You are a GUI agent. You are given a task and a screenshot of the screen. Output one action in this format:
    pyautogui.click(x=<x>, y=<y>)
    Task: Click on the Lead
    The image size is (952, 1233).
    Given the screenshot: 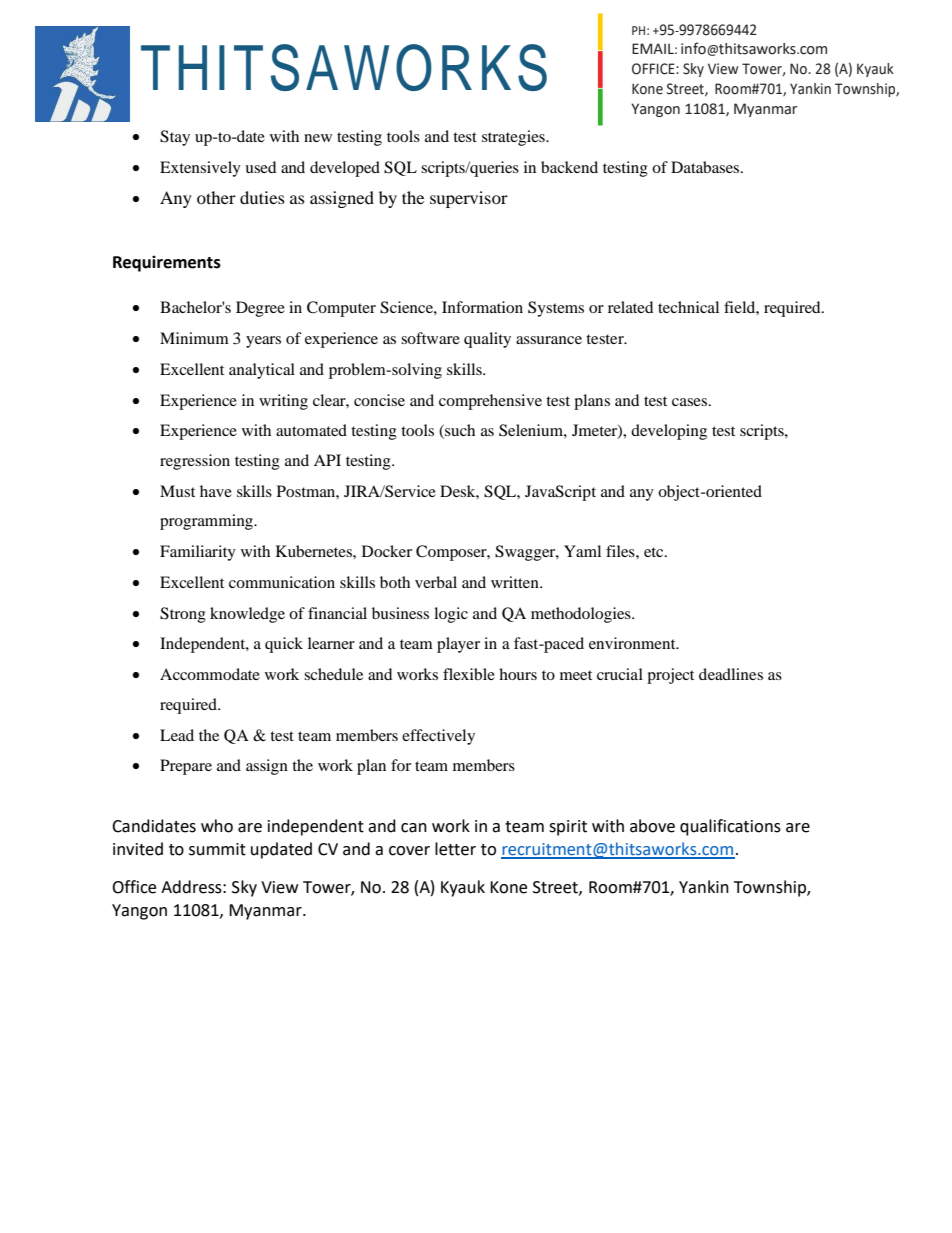 What is the action you would take?
    pyautogui.click(x=177, y=735)
